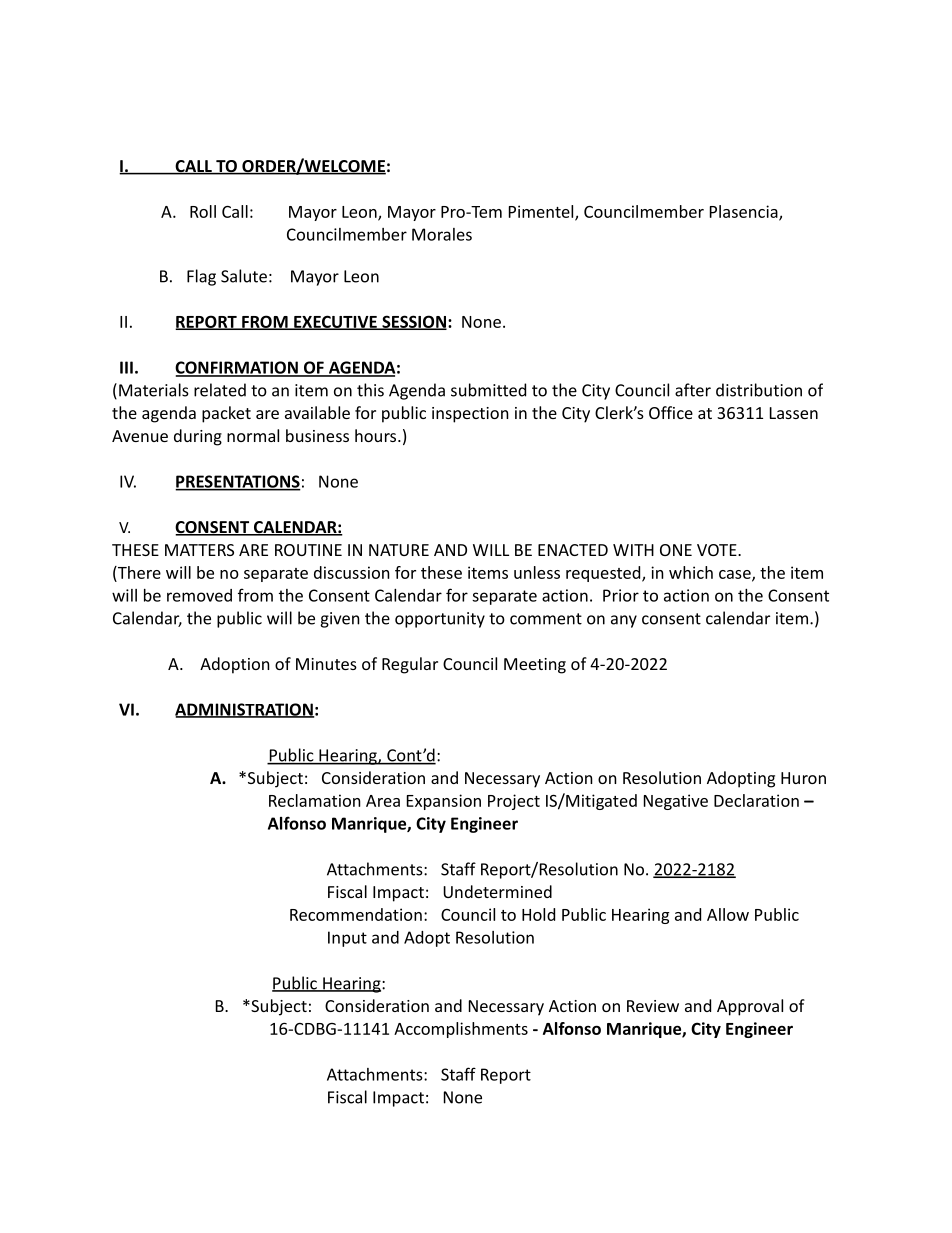  Describe the element at coordinates (671, 412) in the document. I see `Office` at that location.
